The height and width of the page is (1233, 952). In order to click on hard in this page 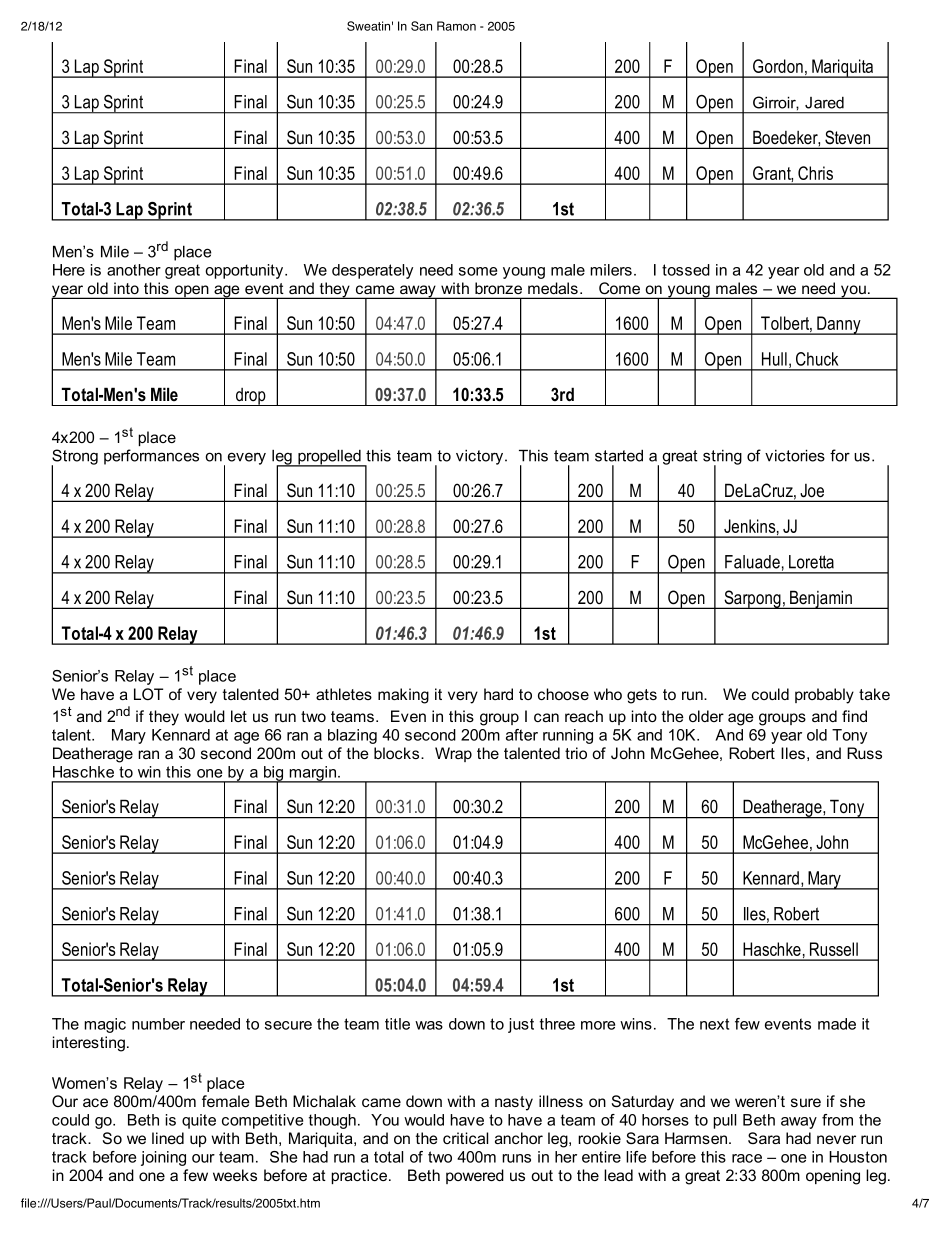, I will do `click(498, 694)`.
